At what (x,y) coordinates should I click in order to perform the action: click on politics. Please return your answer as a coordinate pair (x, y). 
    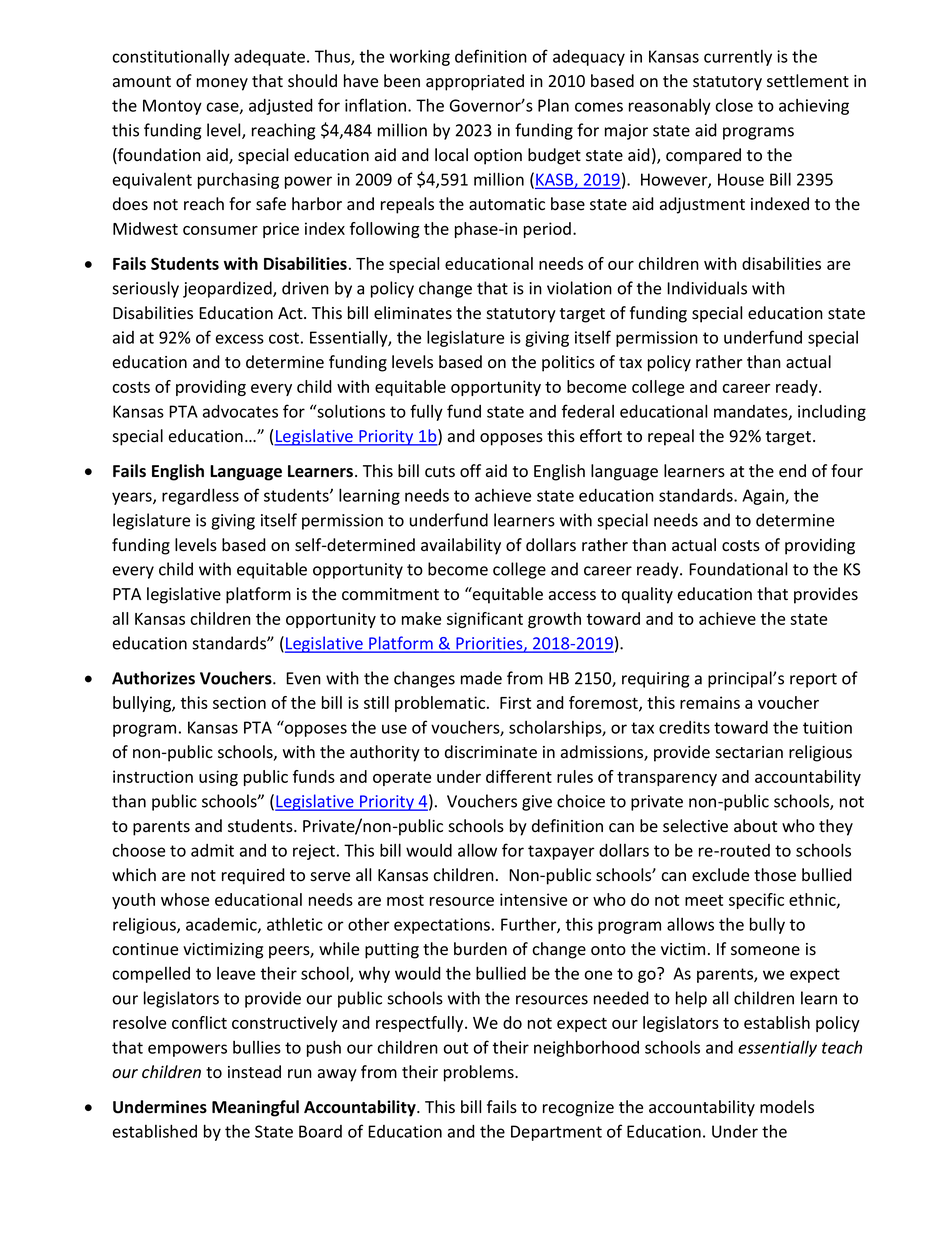
    Looking at the image, I should click on (568, 363).
